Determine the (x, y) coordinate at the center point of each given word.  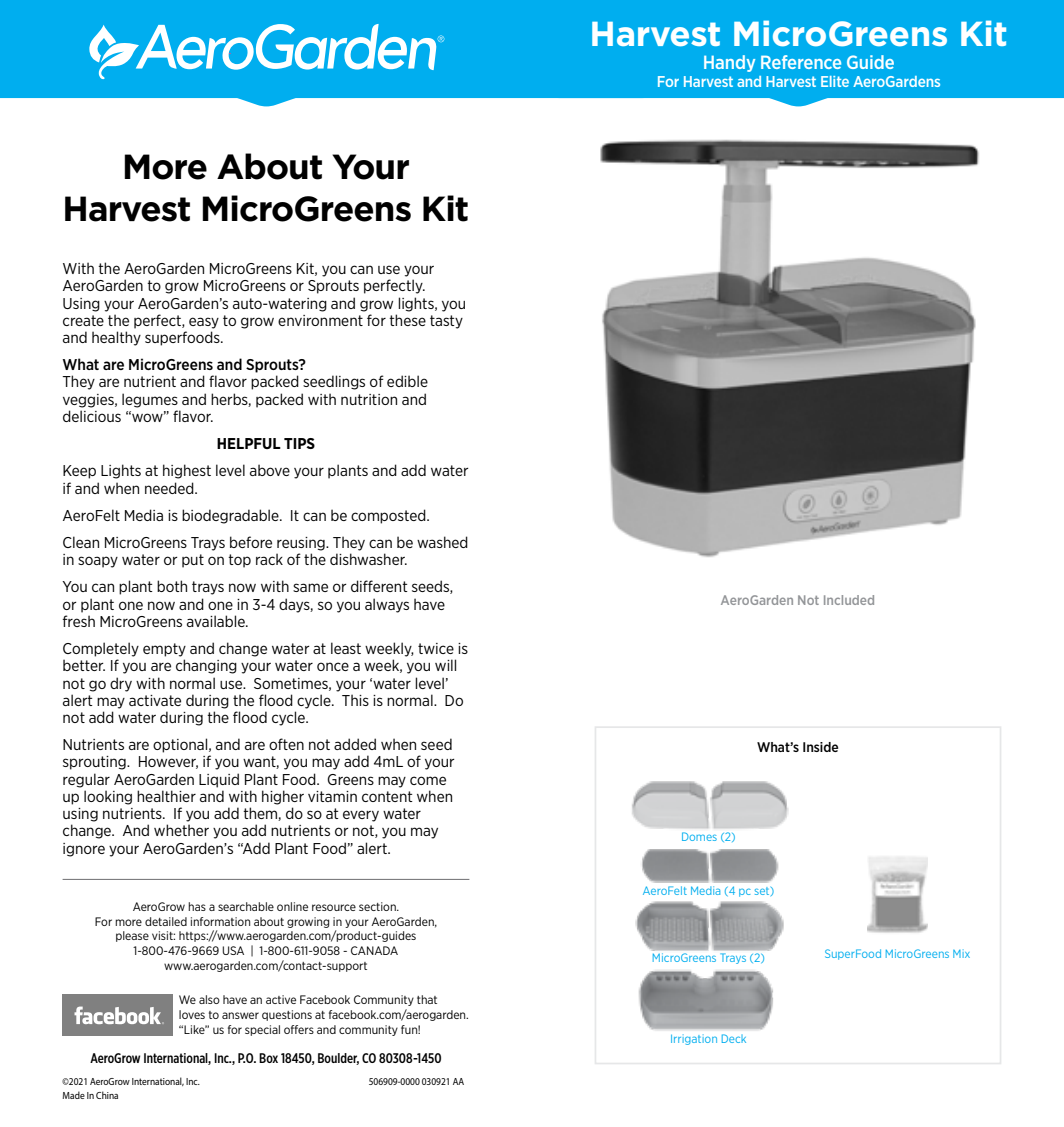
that (427, 999)
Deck (734, 1038)
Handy (729, 63)
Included (849, 600)
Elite (835, 81)
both (172, 586)
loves (192, 1014)
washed (442, 542)
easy (204, 323)
